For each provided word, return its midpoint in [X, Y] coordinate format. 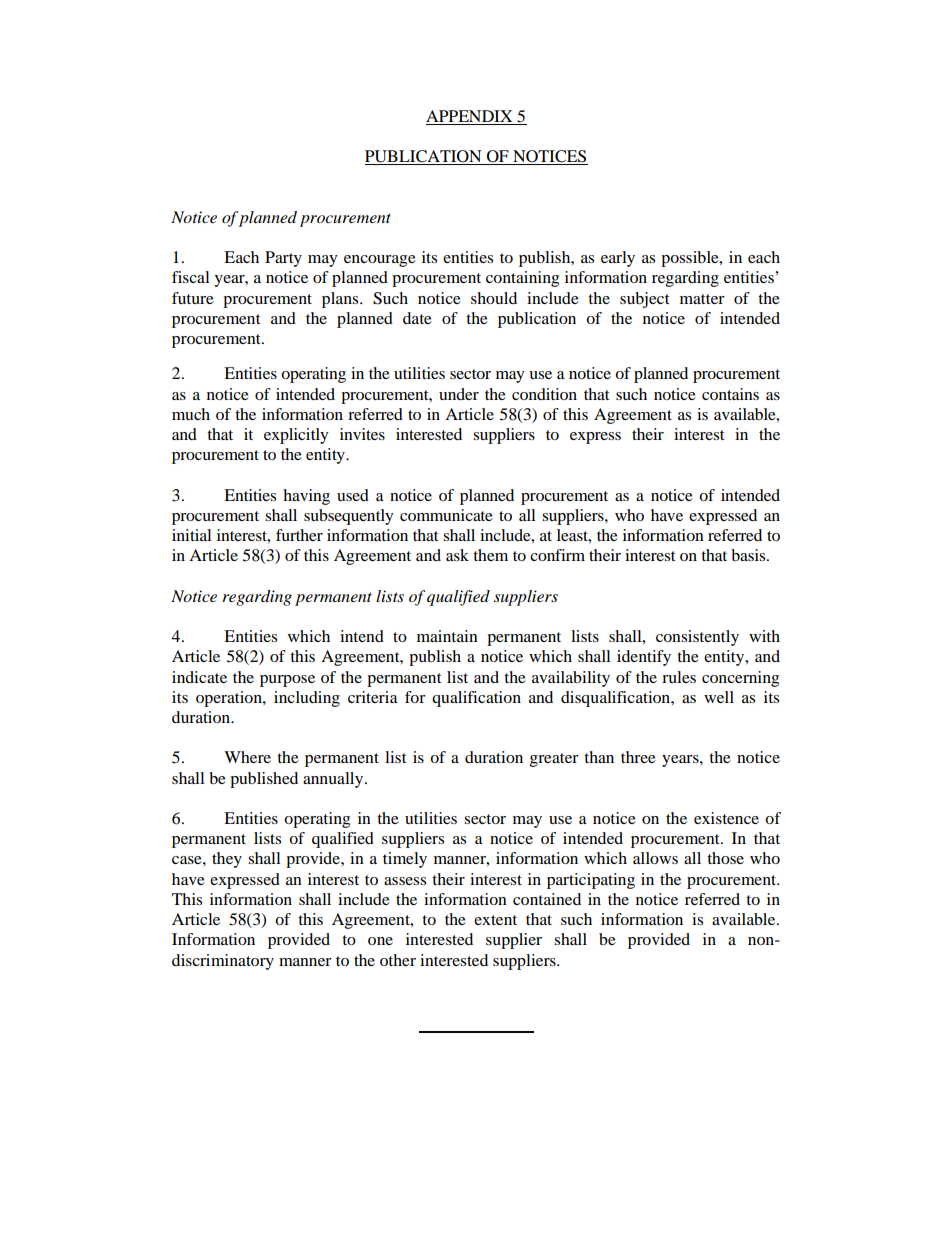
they [227, 860]
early [618, 259]
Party [283, 259]
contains [730, 394]
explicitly [296, 436]
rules [679, 677]
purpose [287, 681]
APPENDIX [469, 116]
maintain [447, 636]
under [459, 394]
